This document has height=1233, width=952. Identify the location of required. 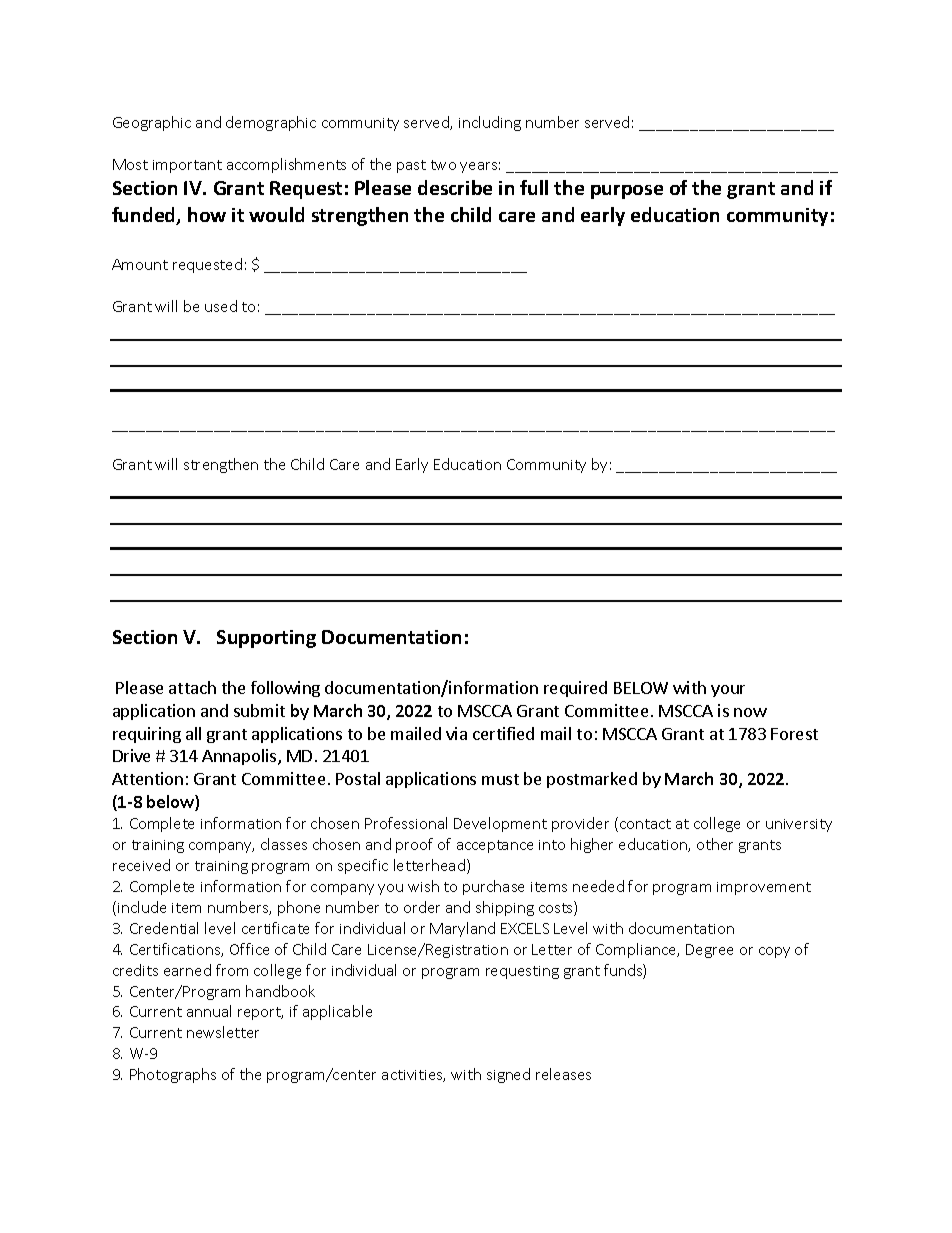
(575, 689).
